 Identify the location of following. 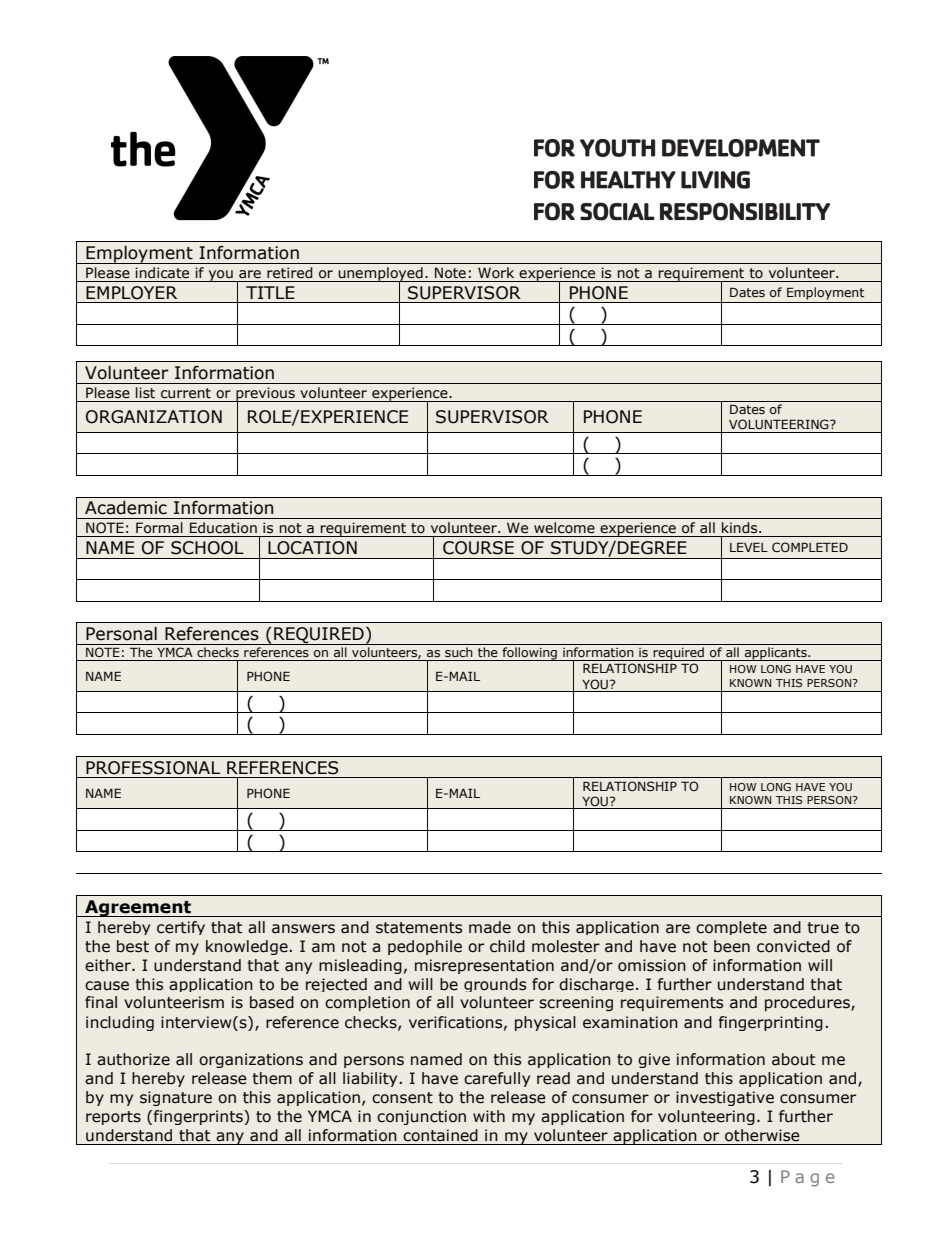
(529, 654).
